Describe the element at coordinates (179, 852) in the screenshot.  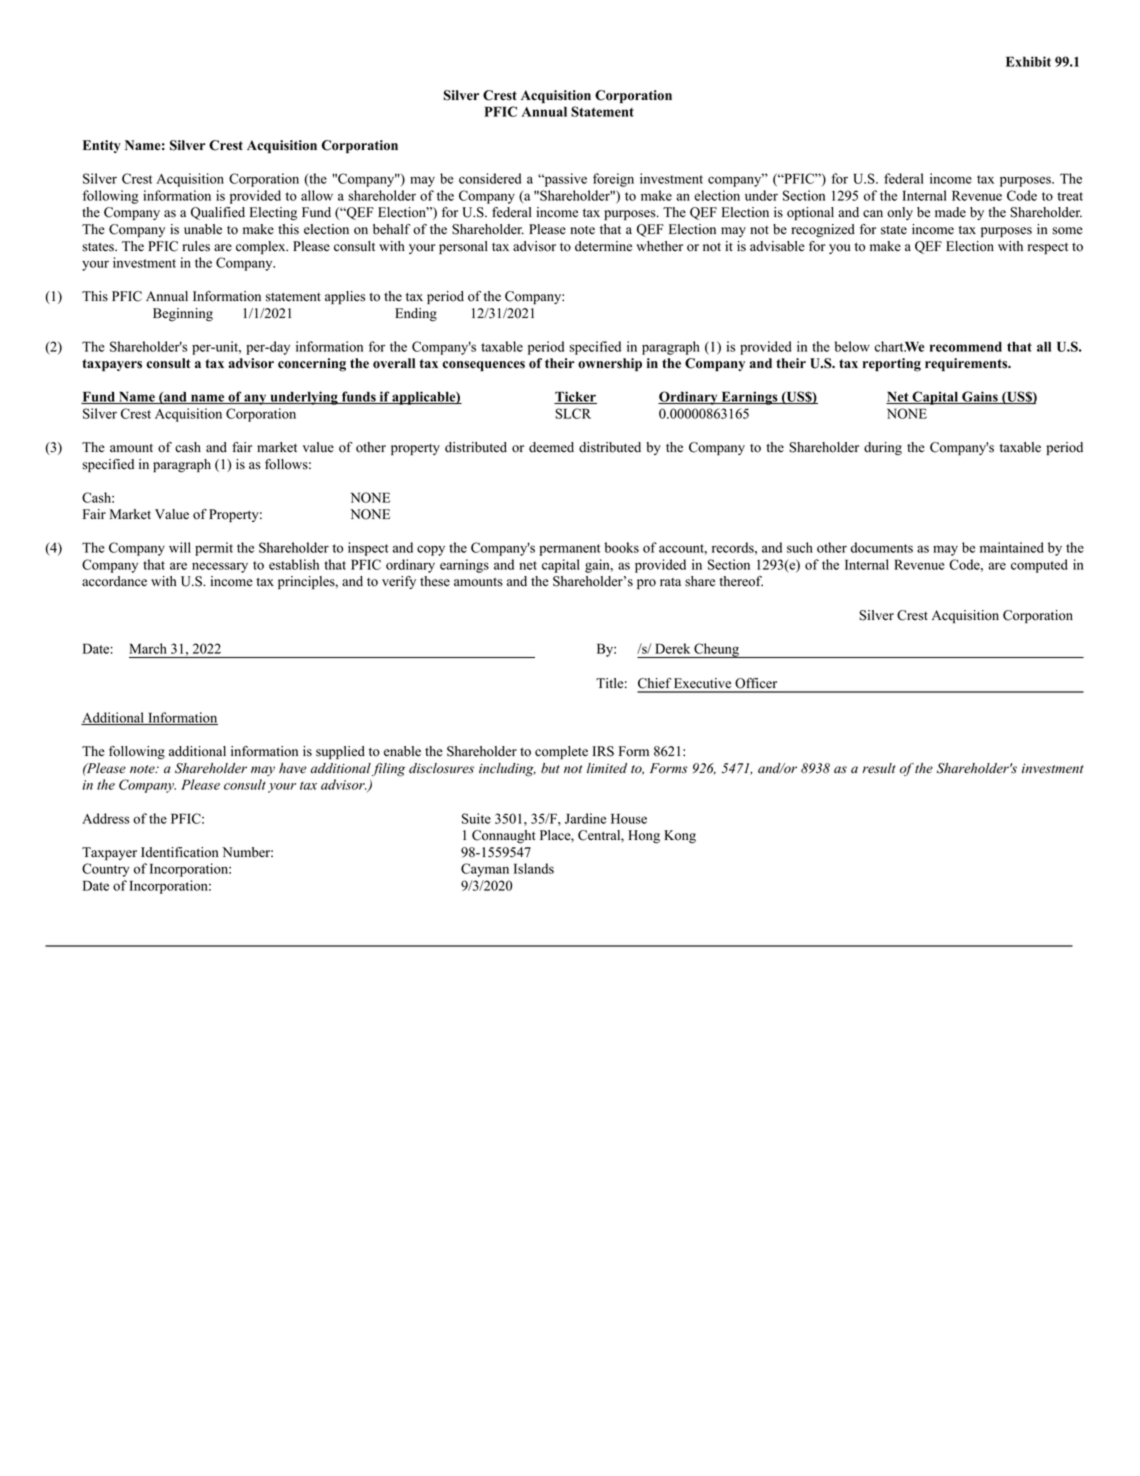
I see `Identification` at that location.
